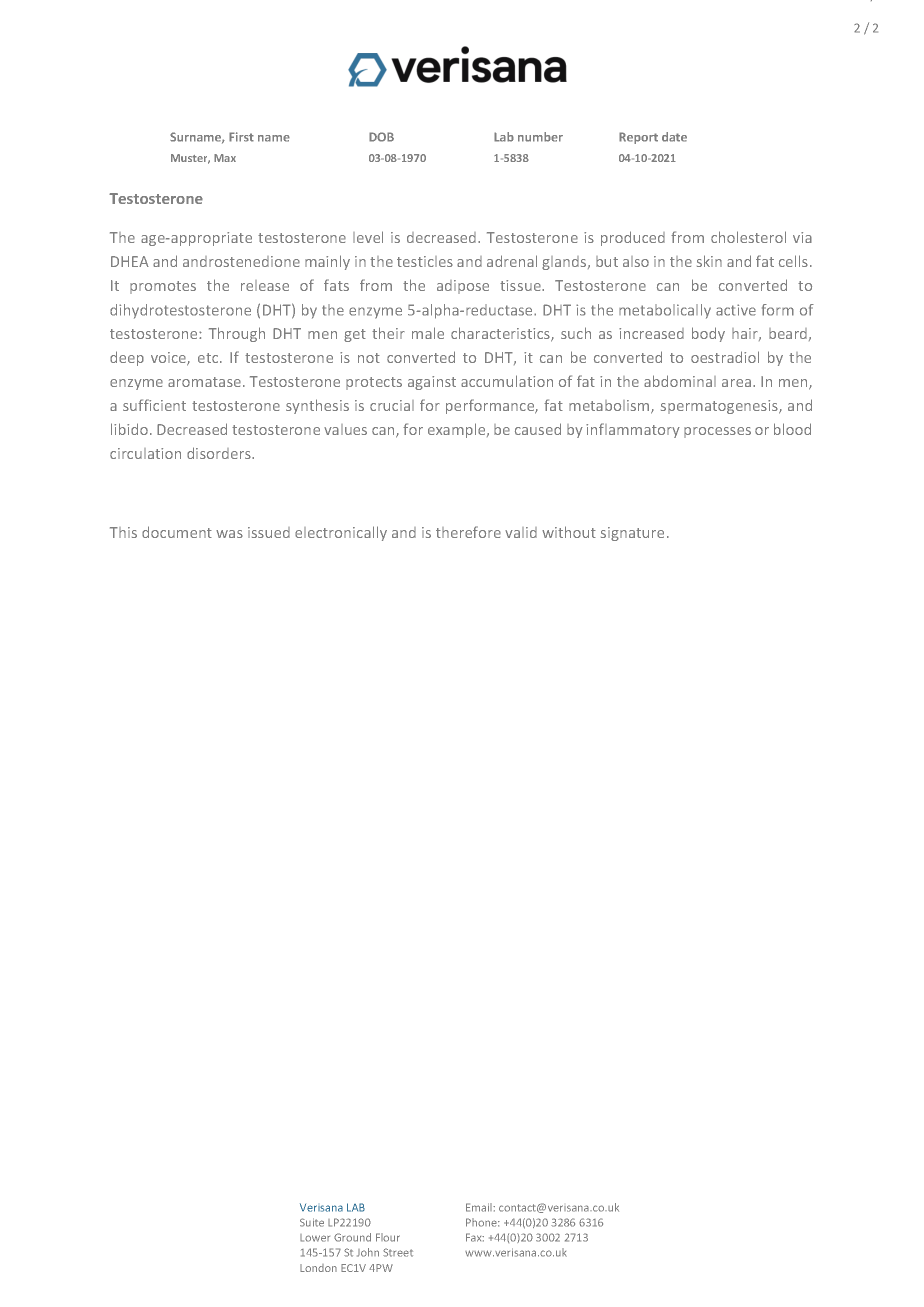 This image has height=1307, width=924. What do you see at coordinates (312, 1222) in the image?
I see `Suite` at bounding box center [312, 1222].
